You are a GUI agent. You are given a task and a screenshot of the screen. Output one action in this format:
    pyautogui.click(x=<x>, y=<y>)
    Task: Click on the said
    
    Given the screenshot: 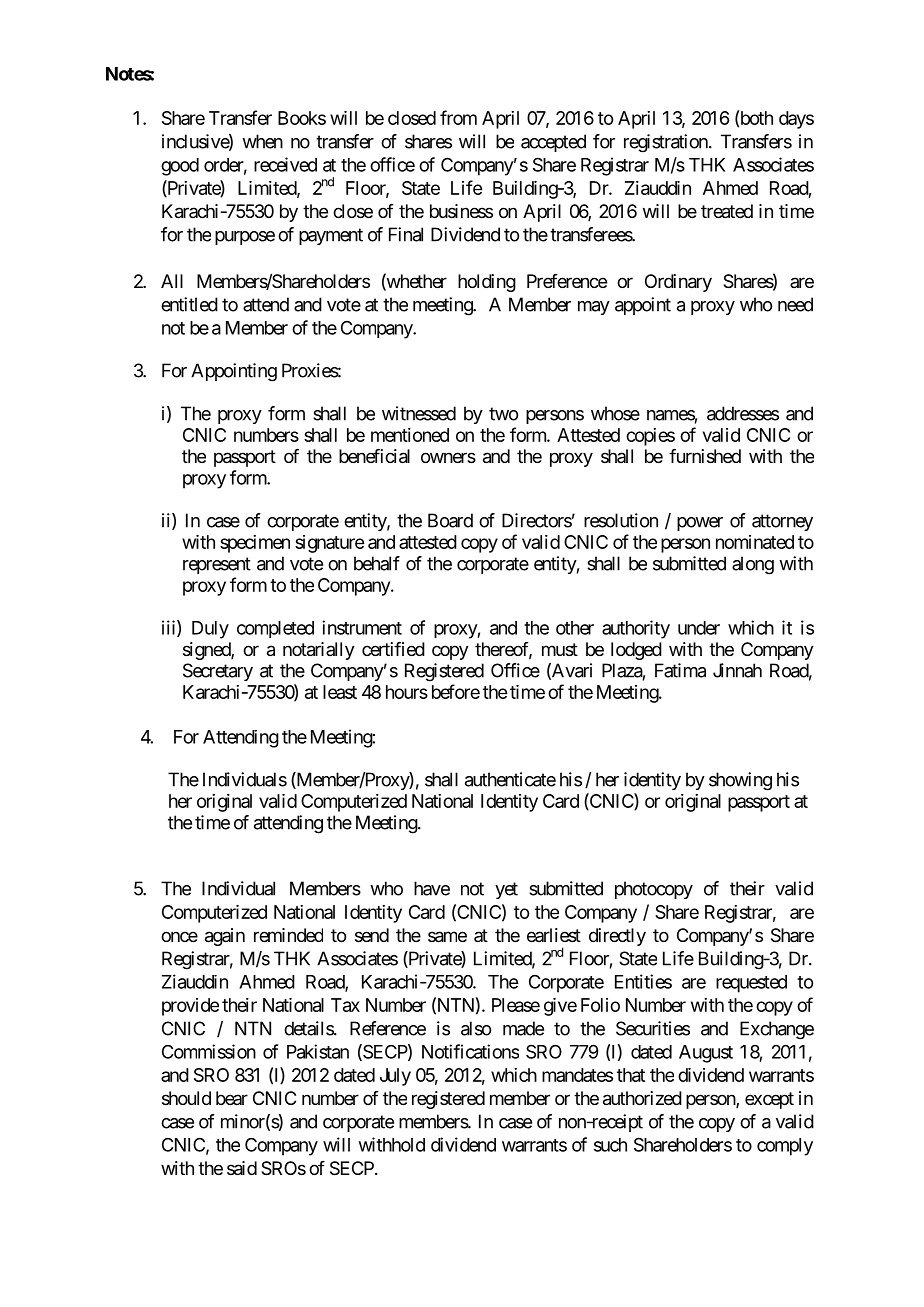 What is the action you would take?
    pyautogui.click(x=242, y=1168)
